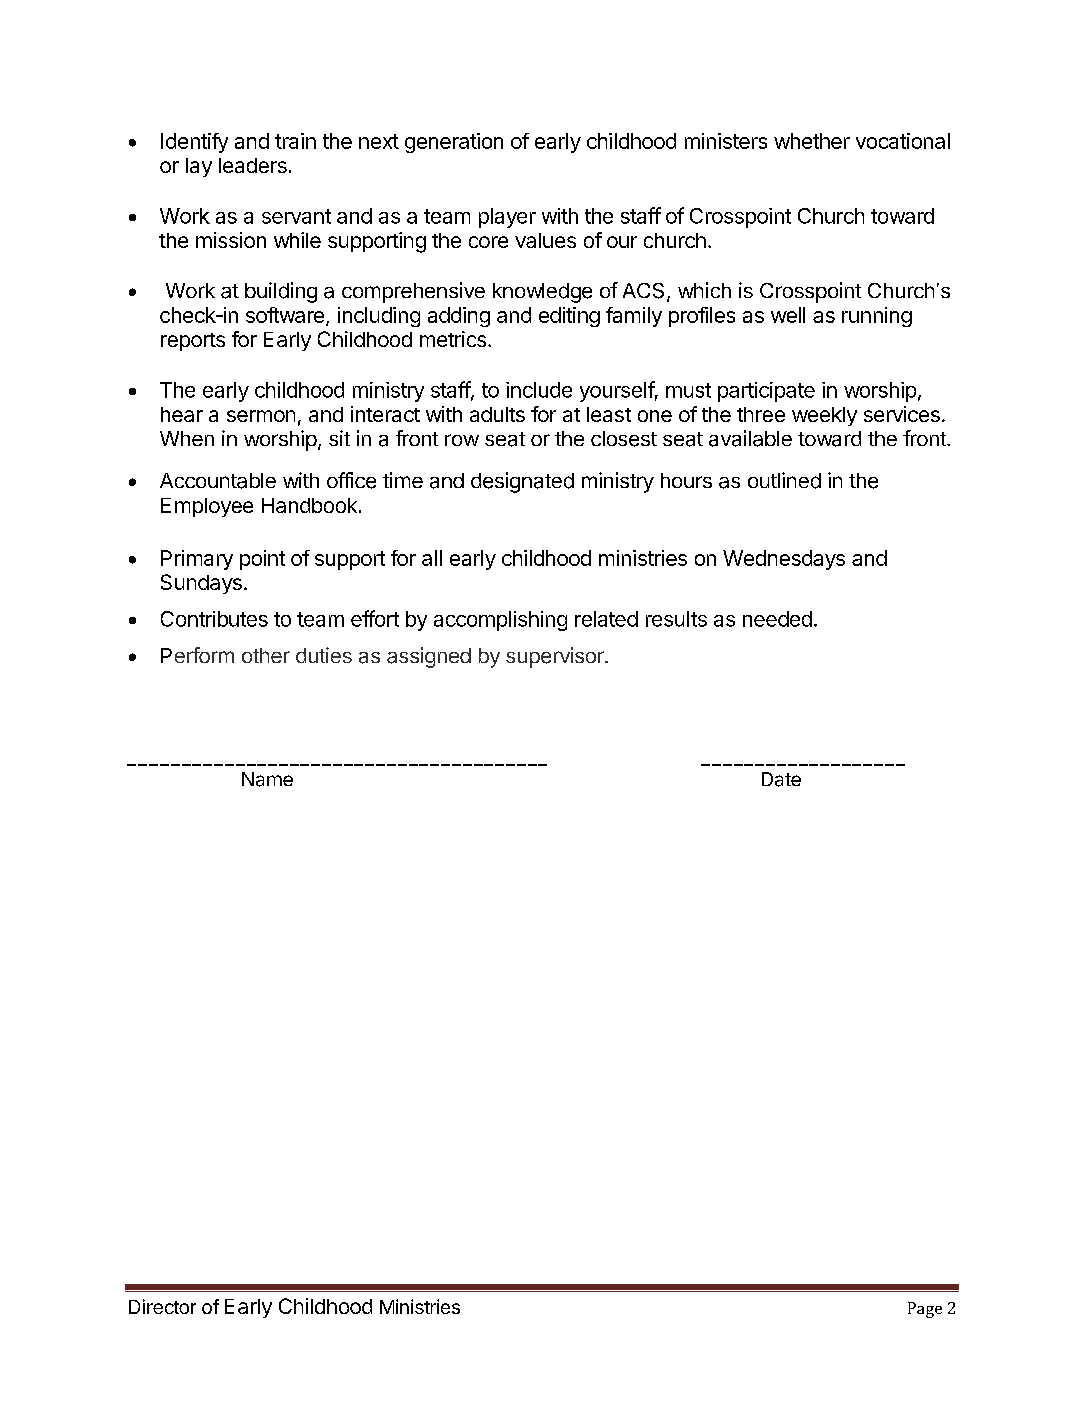 Image resolution: width=1083 pixels, height=1402 pixels. I want to click on player, so click(507, 218).
